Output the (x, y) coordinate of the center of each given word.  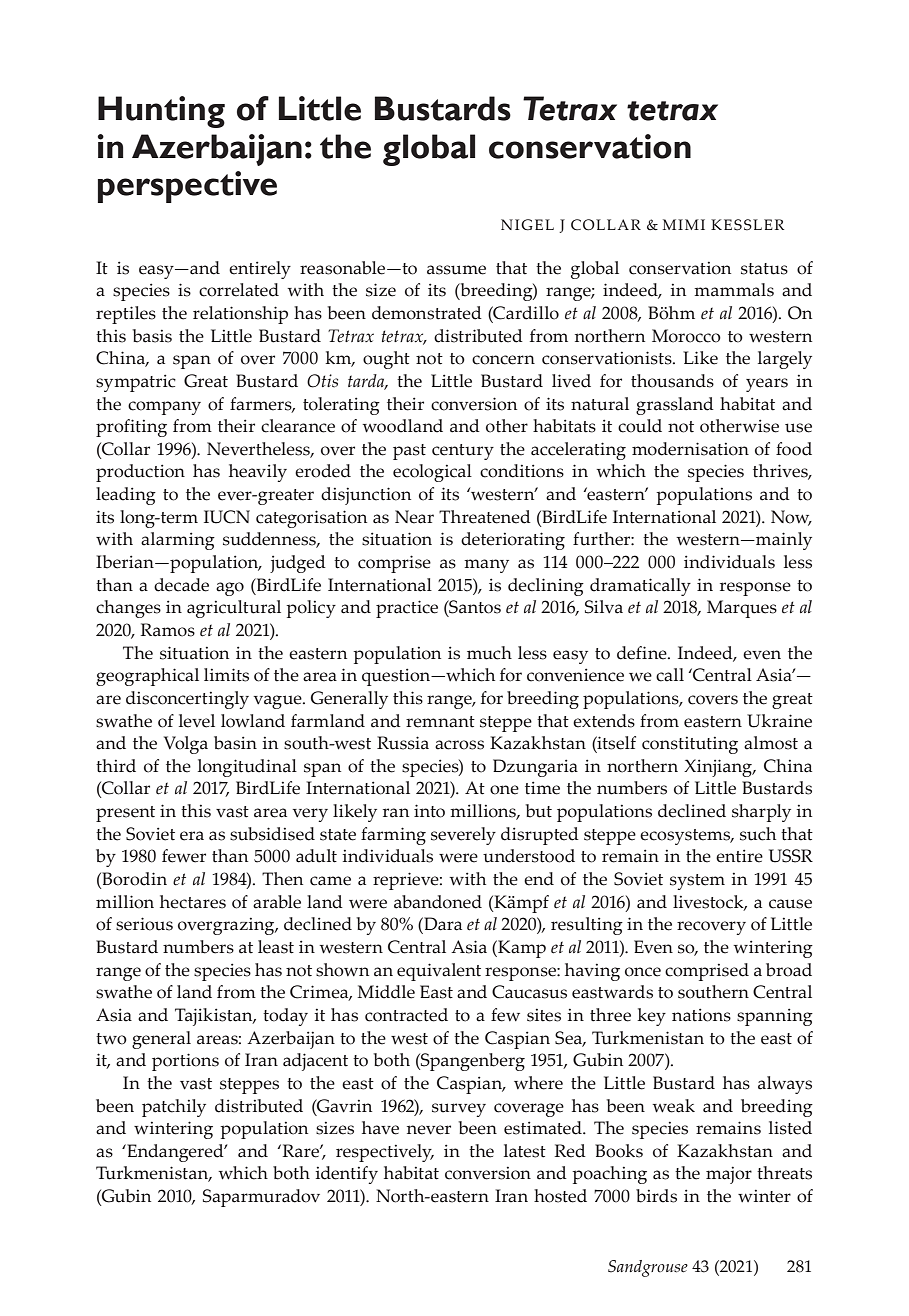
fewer (184, 856)
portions (185, 1062)
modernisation (690, 449)
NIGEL (527, 225)
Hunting (161, 112)
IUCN (227, 517)
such (758, 834)
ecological (432, 473)
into (429, 811)
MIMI (684, 224)
